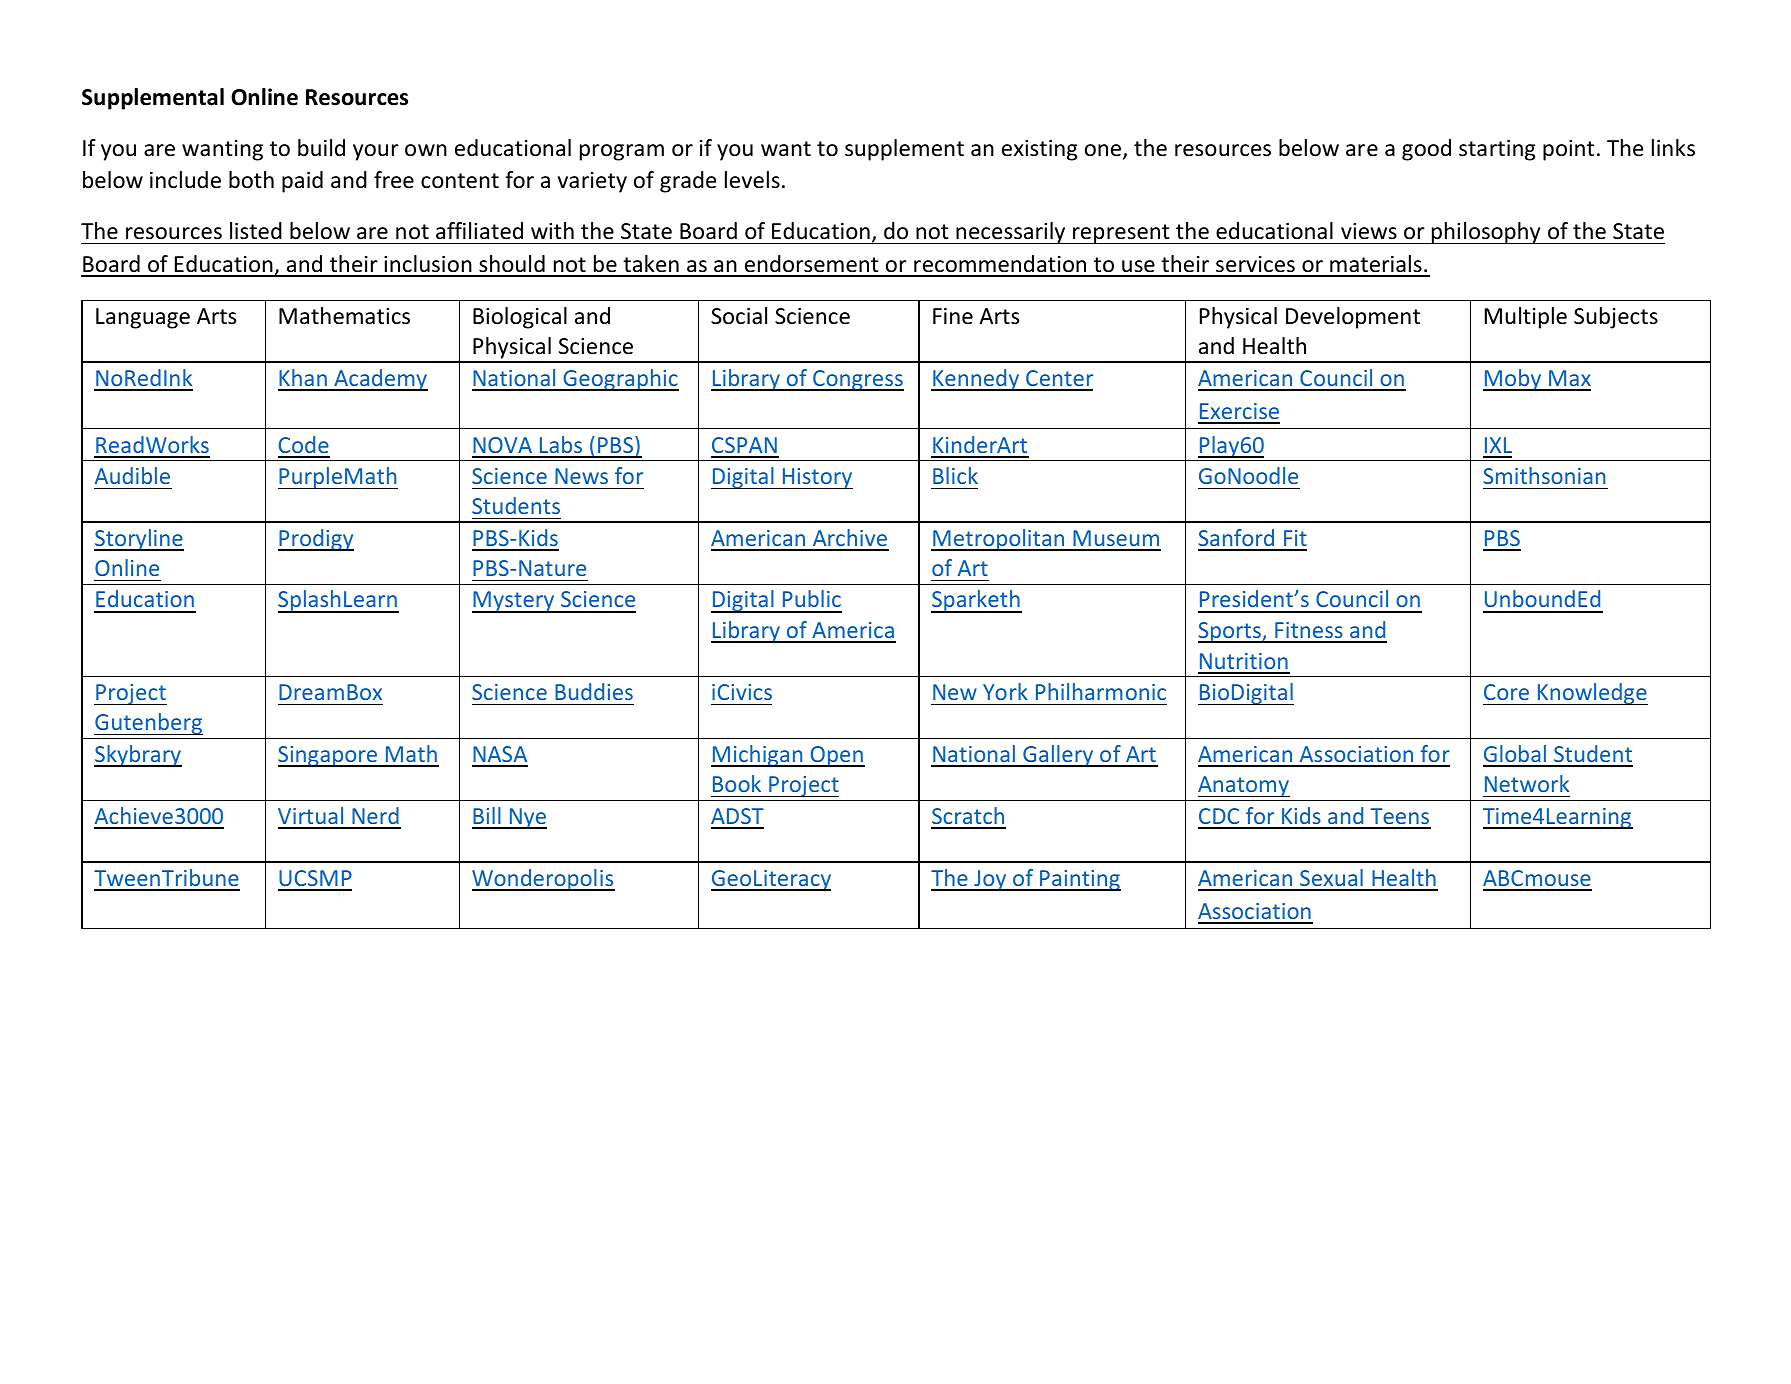 The width and height of the screenshot is (1791, 1384). I want to click on paid, so click(302, 182).
